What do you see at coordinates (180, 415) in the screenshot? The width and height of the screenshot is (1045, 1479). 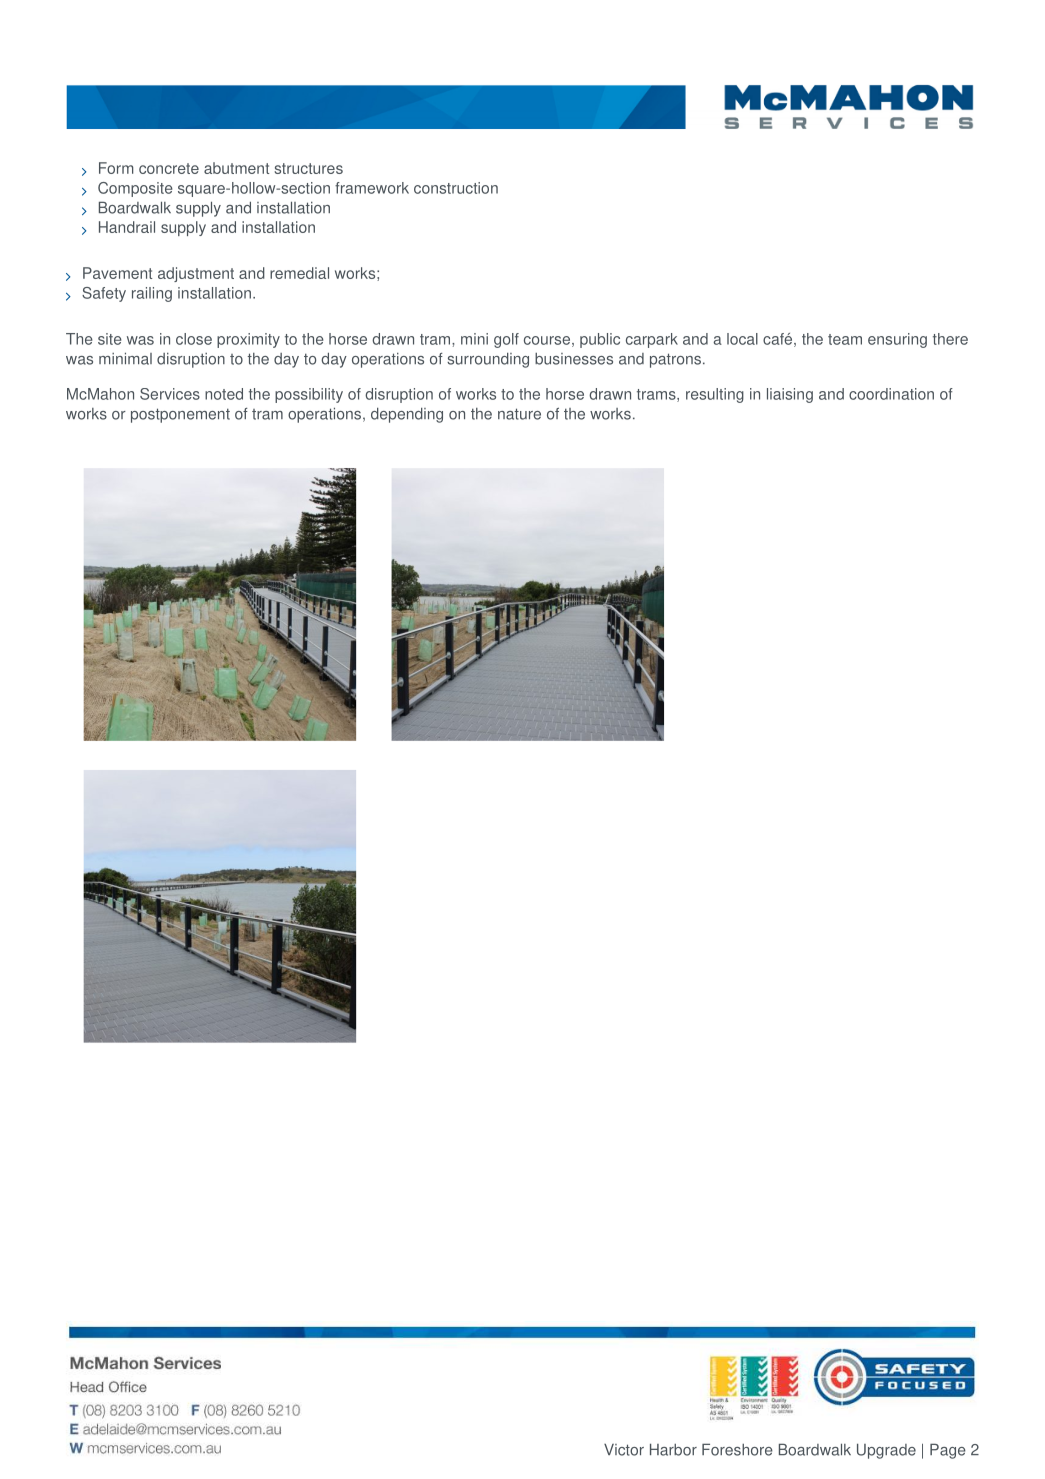 I see `postponement` at bounding box center [180, 415].
